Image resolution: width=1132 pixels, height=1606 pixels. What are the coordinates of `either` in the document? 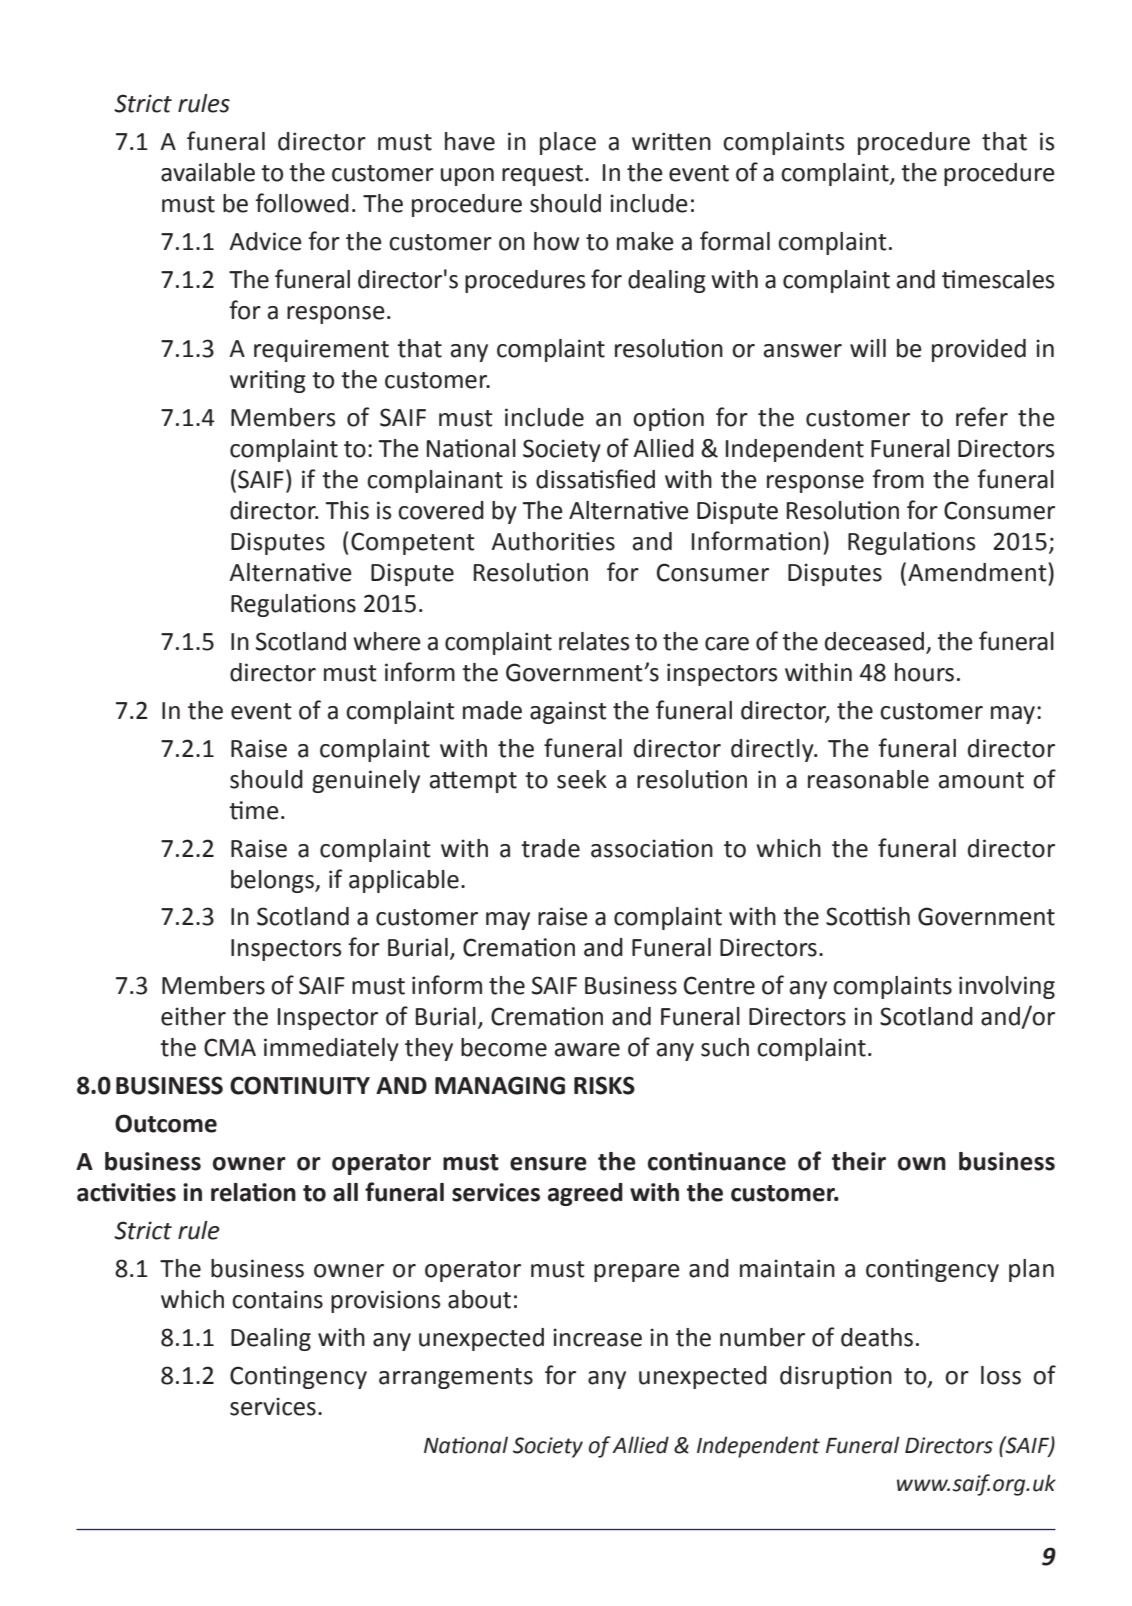 It's located at (193, 1016).
